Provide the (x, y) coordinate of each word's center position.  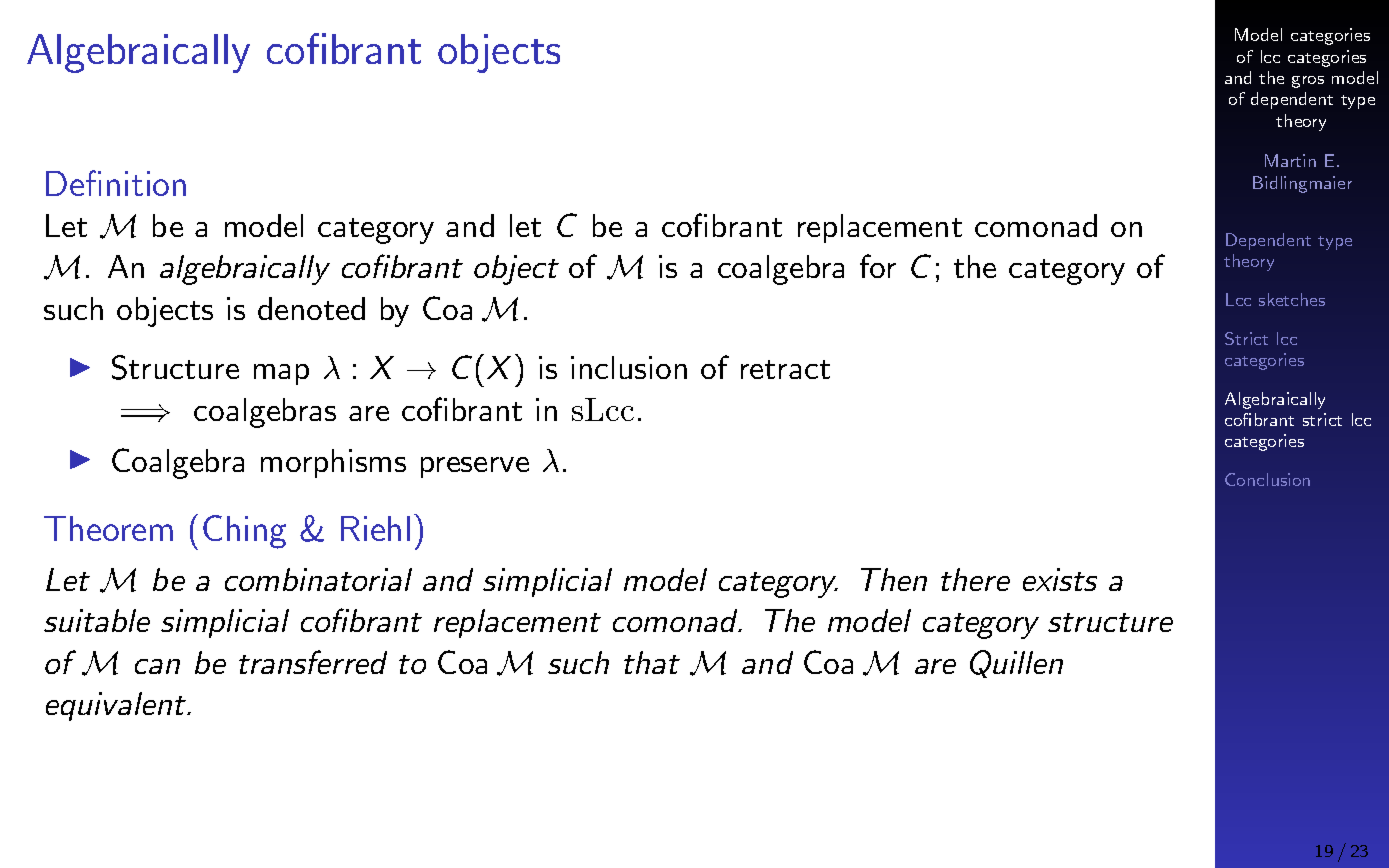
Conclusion (1267, 479)
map (281, 374)
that (652, 662)
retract (785, 369)
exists (1060, 579)
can (157, 666)
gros (1308, 82)
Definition (116, 183)
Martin (1290, 160)
